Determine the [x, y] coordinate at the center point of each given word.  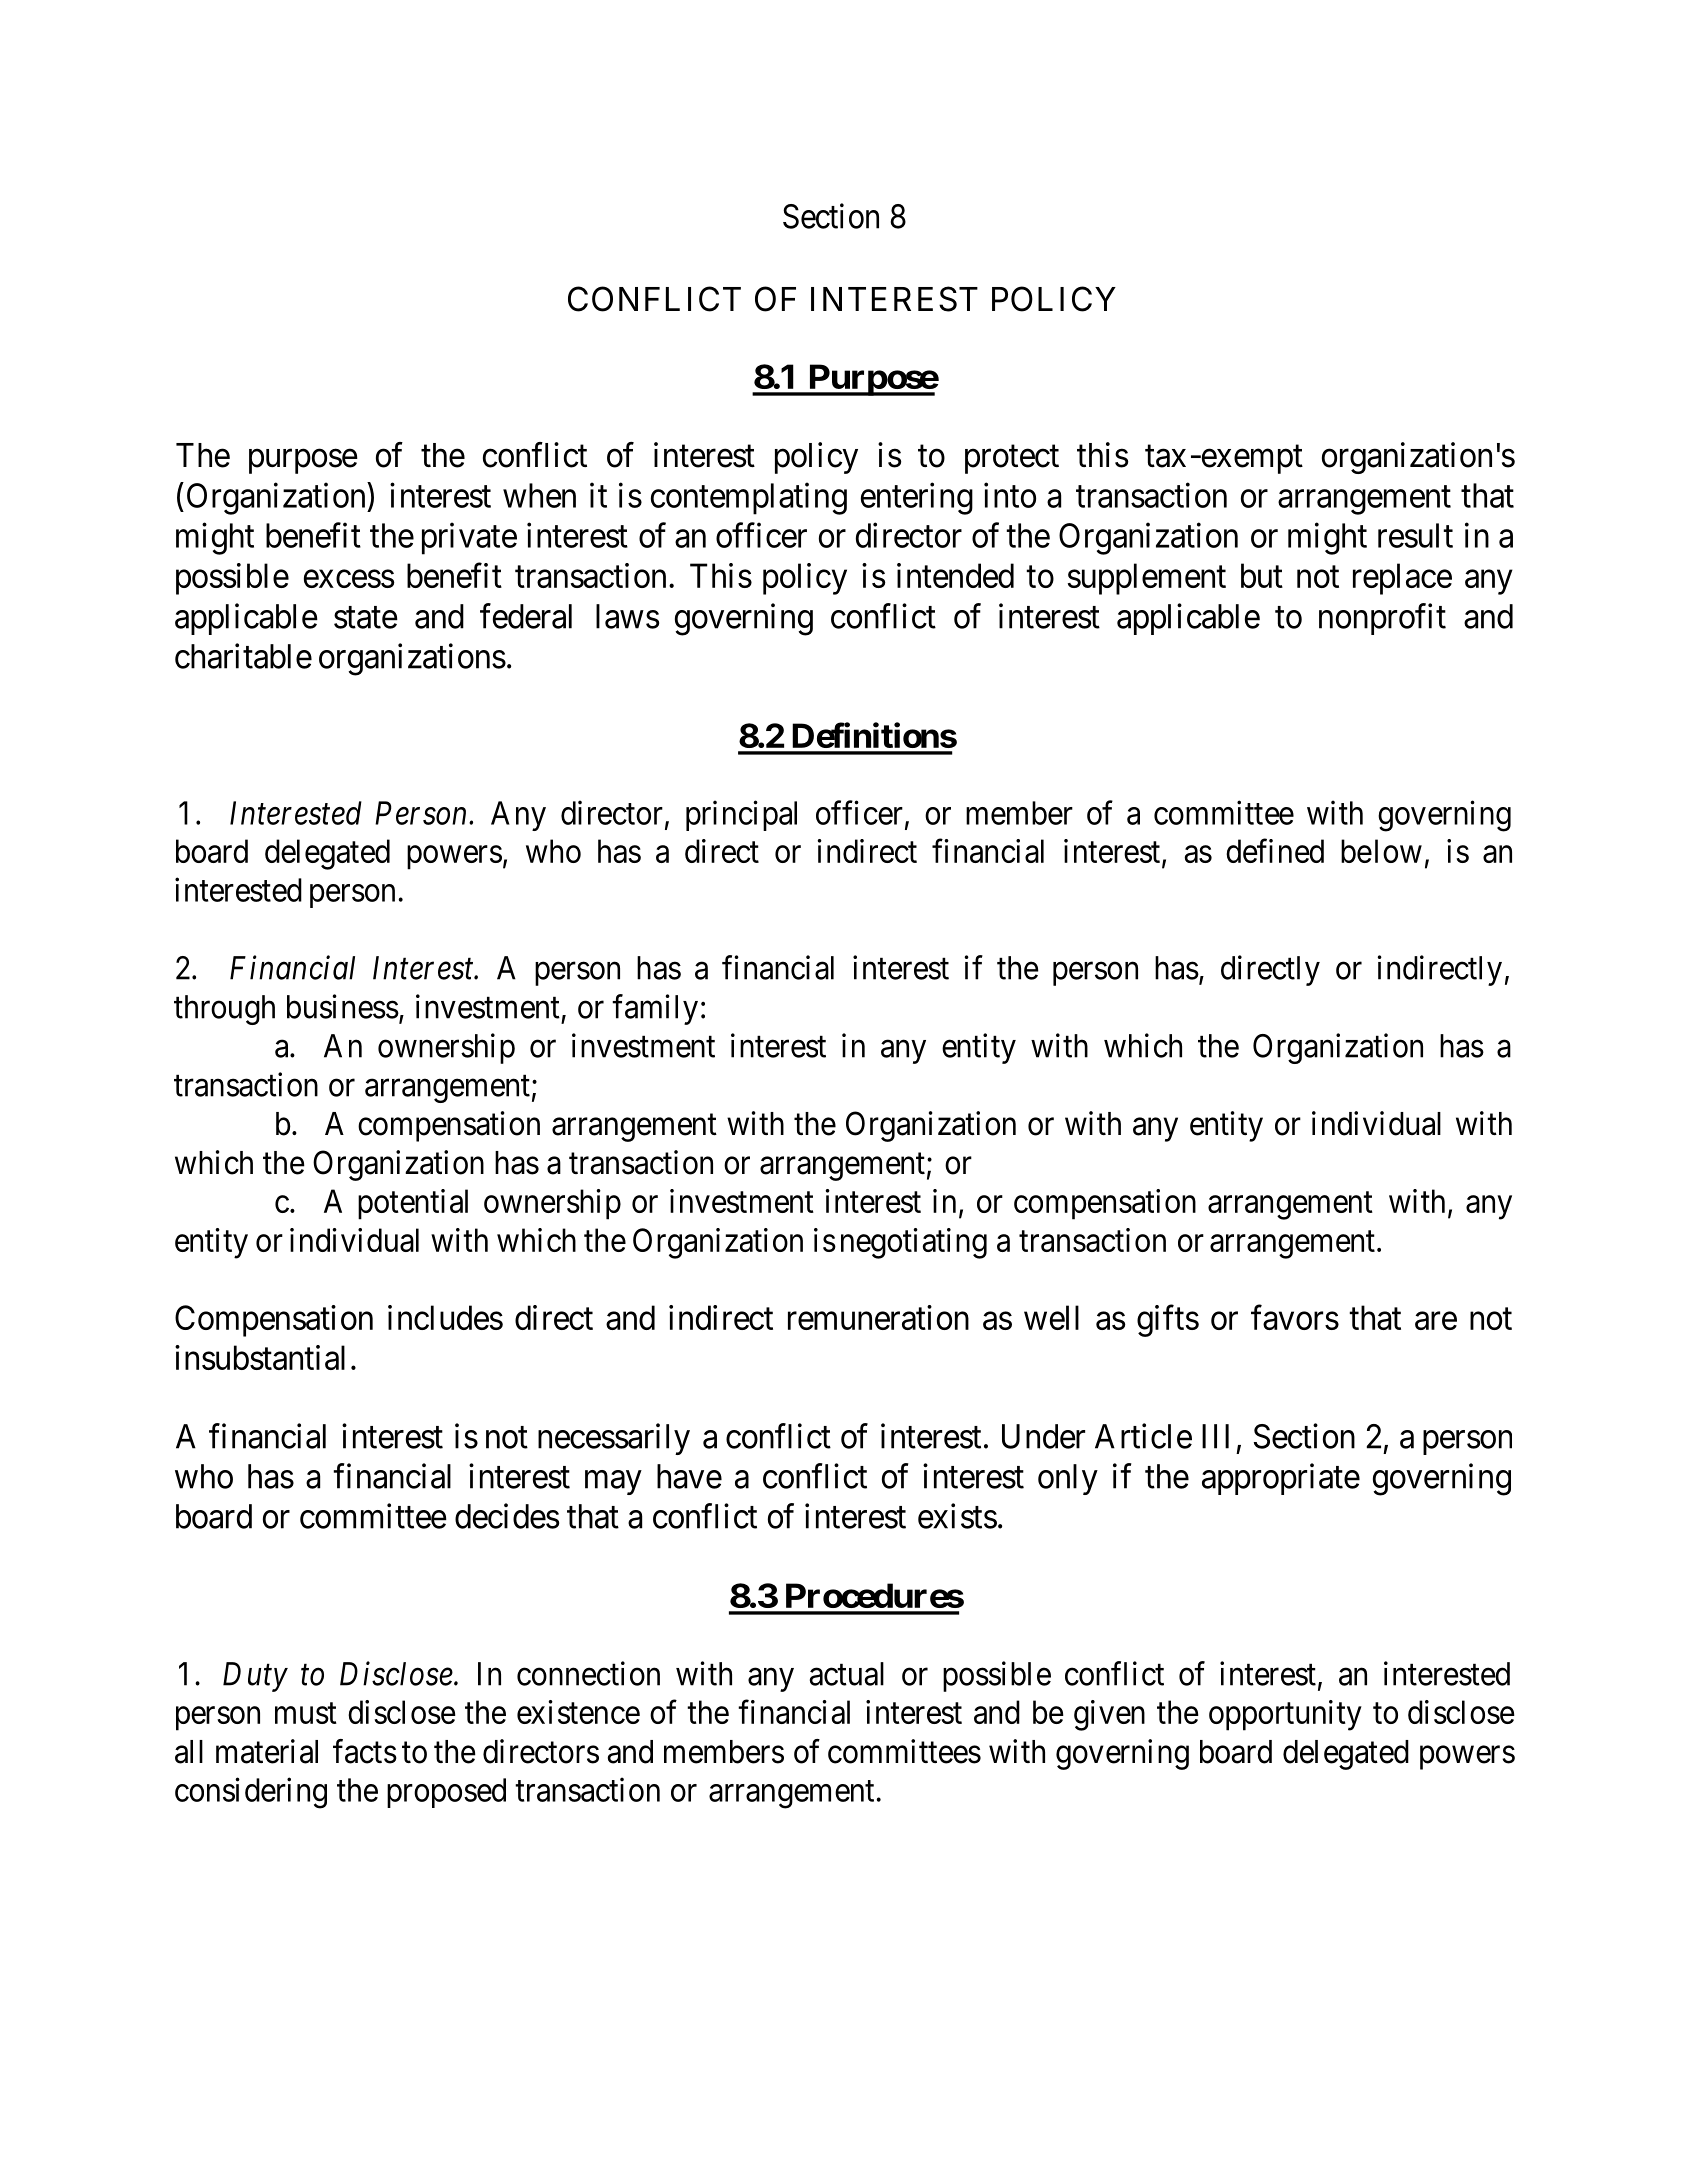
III [1215, 1436]
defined [1275, 851]
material [267, 1751]
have [689, 1476]
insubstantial [260, 1357]
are [1436, 1321]
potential [413, 1204]
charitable [243, 656]
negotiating [914, 1243]
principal [741, 815]
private [469, 538]
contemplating [749, 498]
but [1262, 575]
